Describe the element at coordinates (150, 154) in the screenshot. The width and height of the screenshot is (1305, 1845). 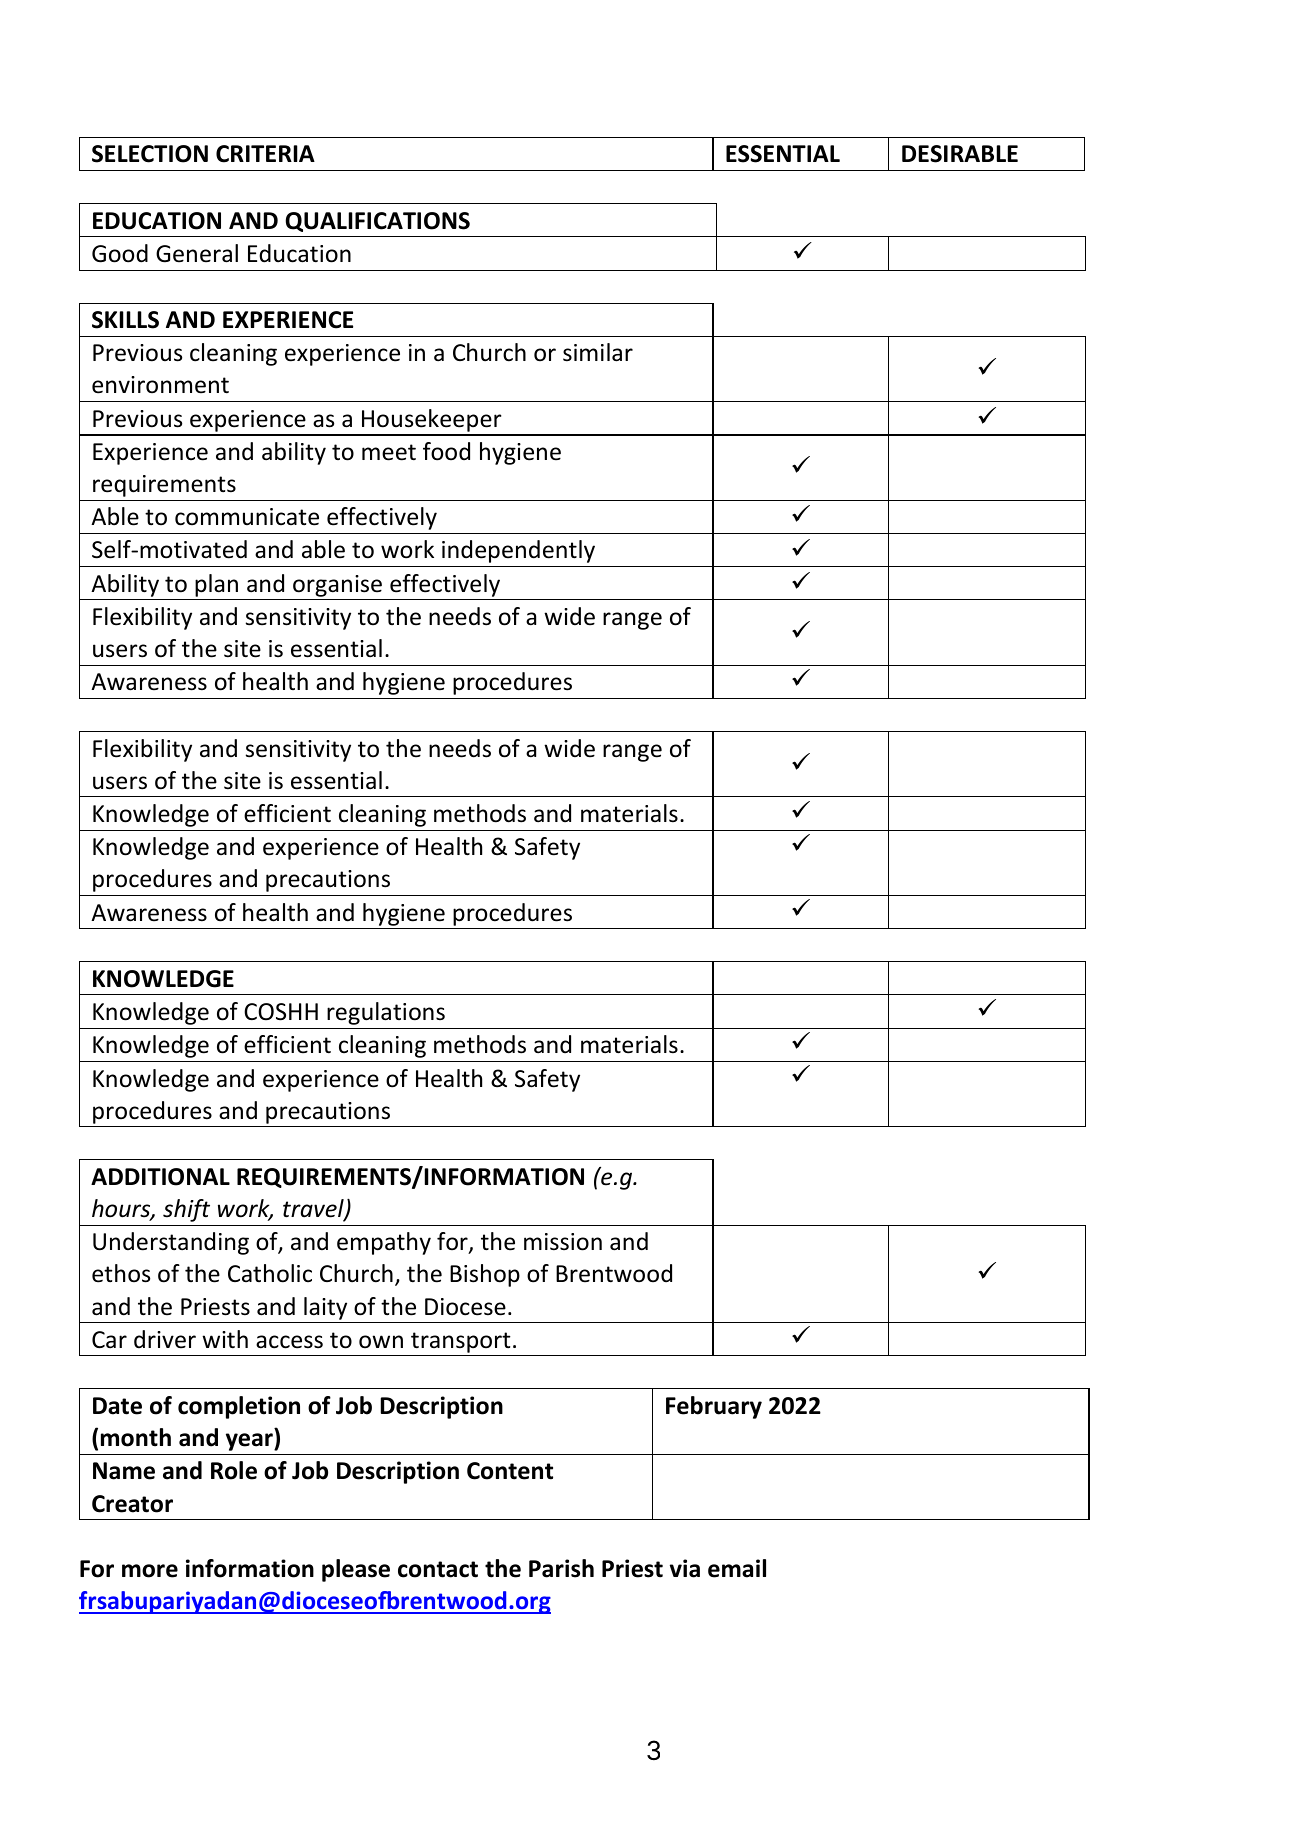
I see `SELECTION` at that location.
